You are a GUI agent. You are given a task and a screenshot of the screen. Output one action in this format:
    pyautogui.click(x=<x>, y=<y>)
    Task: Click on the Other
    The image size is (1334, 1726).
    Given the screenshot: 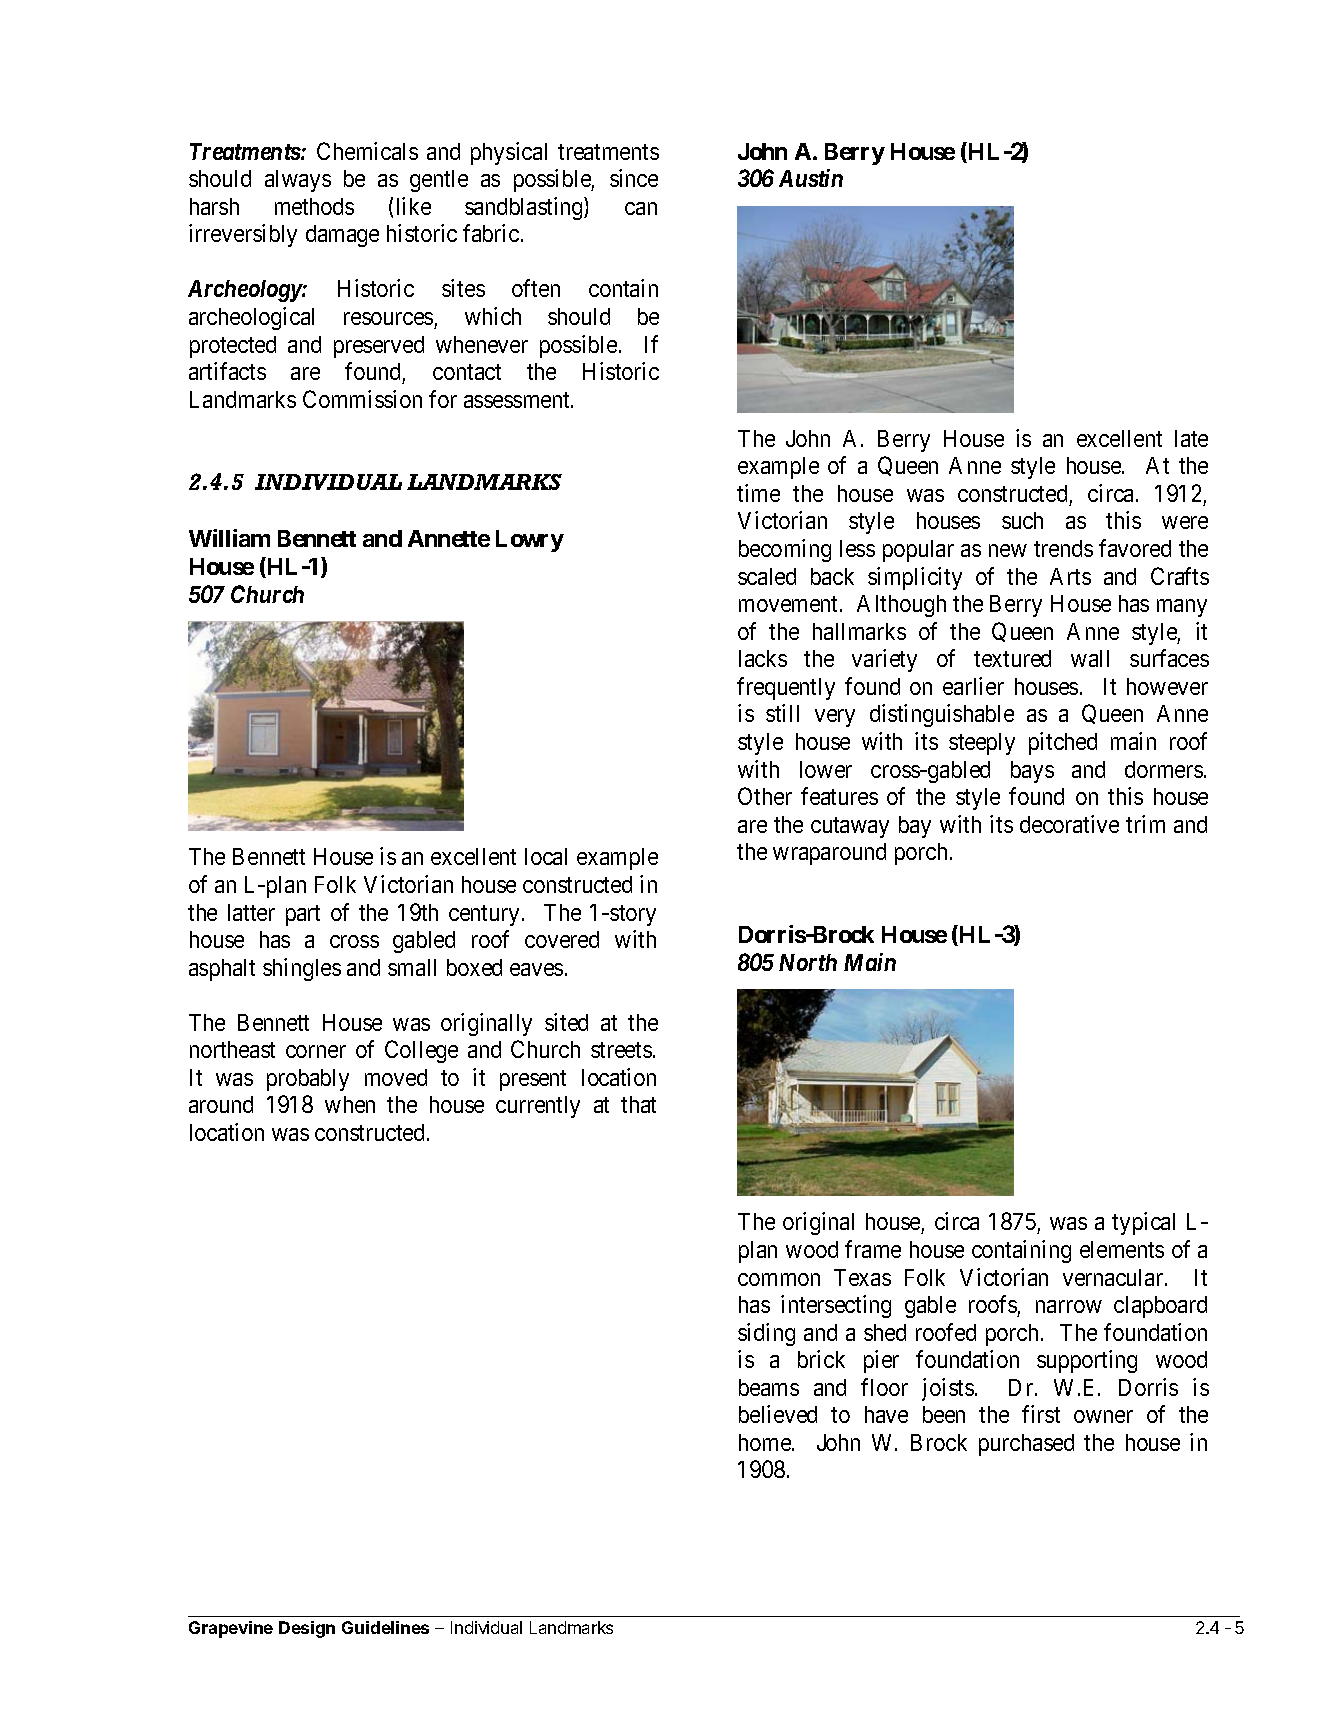 What is the action you would take?
    pyautogui.click(x=765, y=796)
